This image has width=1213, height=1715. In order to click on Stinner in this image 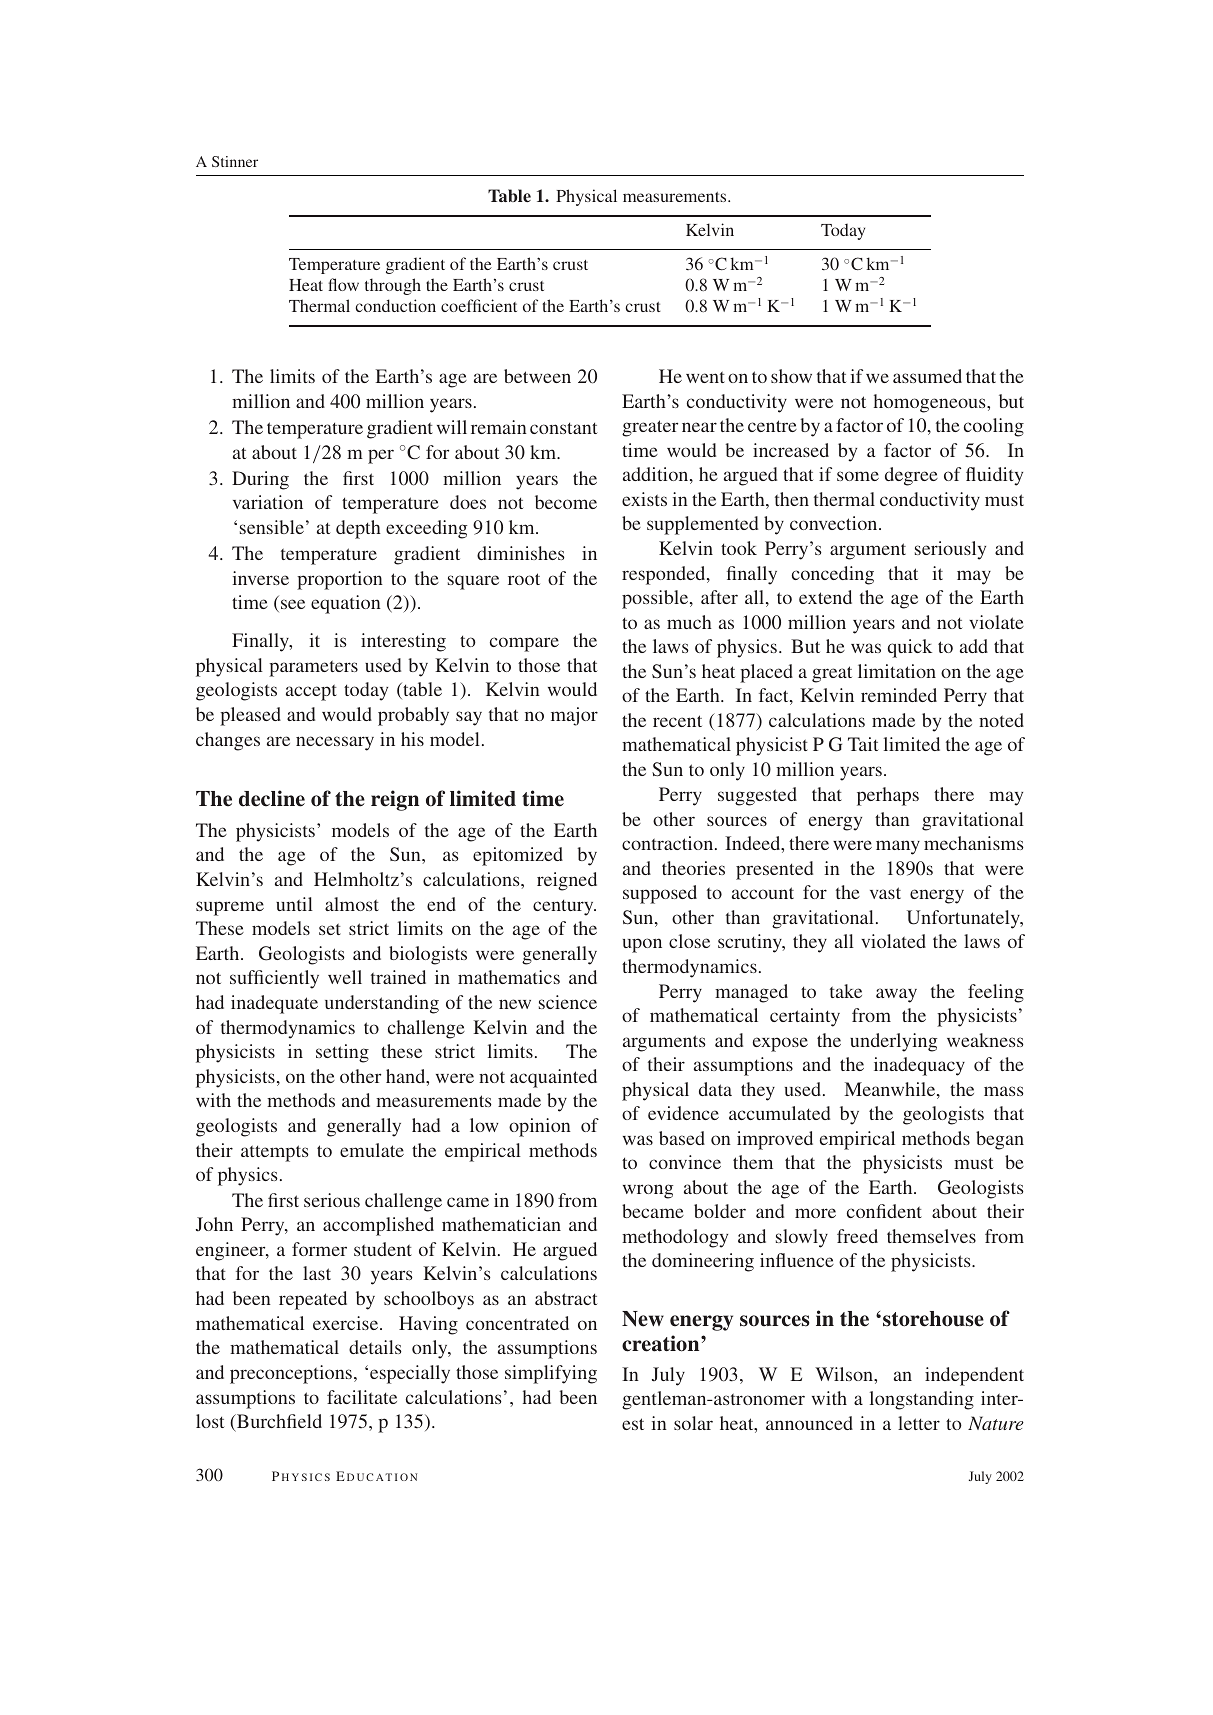, I will do `click(235, 161)`.
